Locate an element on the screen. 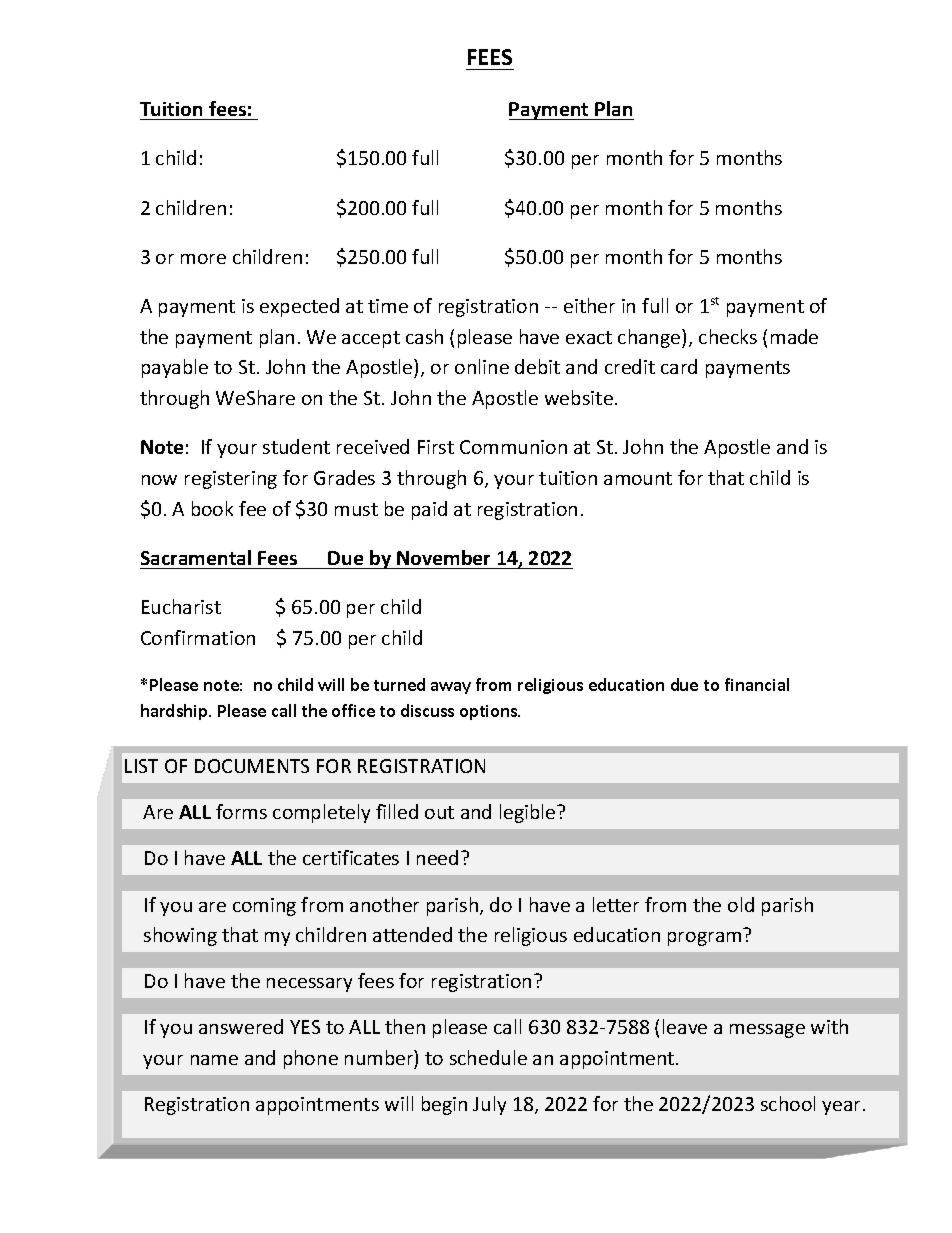  either is located at coordinates (589, 305).
